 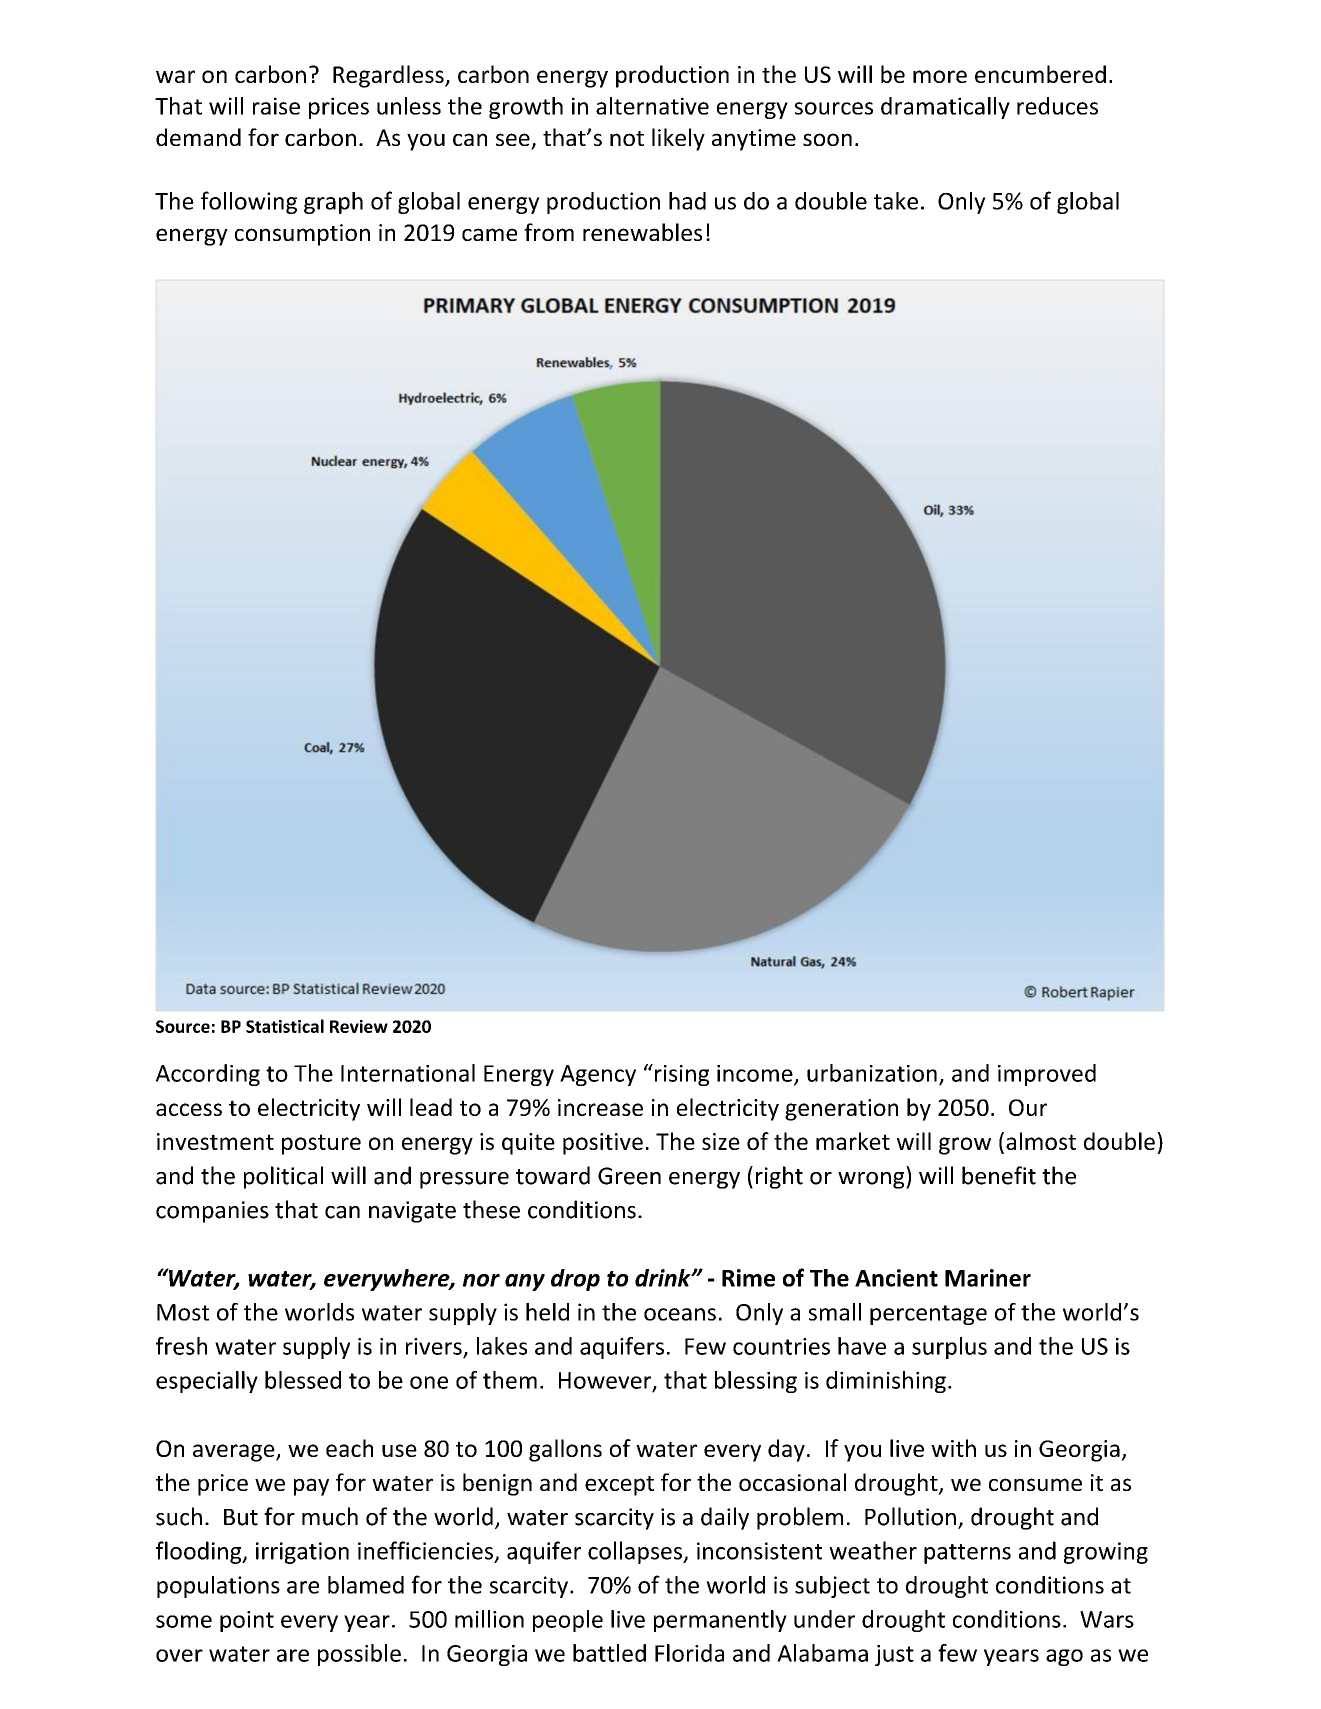 I want to click on battled, so click(x=609, y=1653).
